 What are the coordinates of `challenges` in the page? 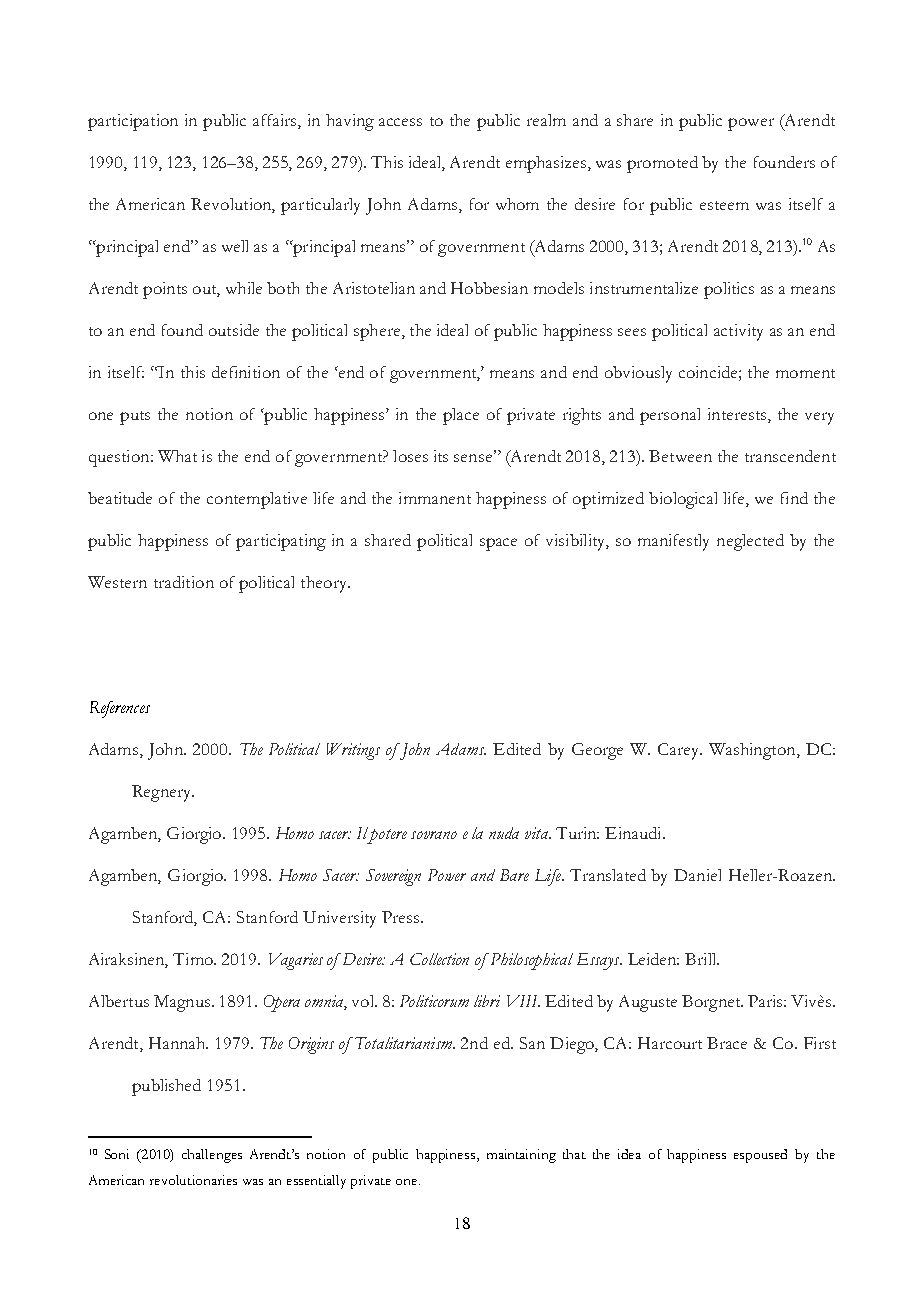 It's located at (212, 1156).
